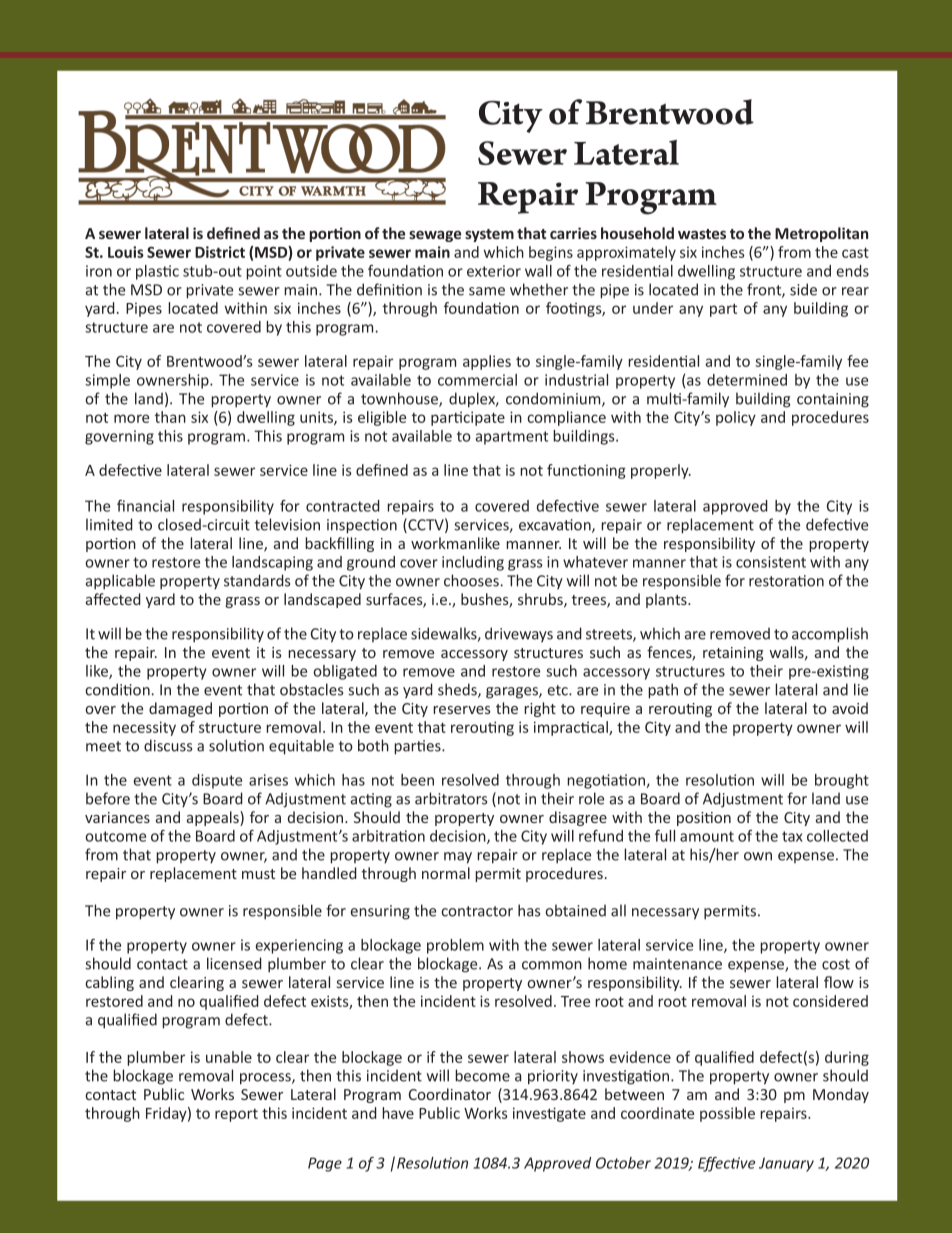  Describe the element at coordinates (786, 1164) in the screenshot. I see `January` at that location.
